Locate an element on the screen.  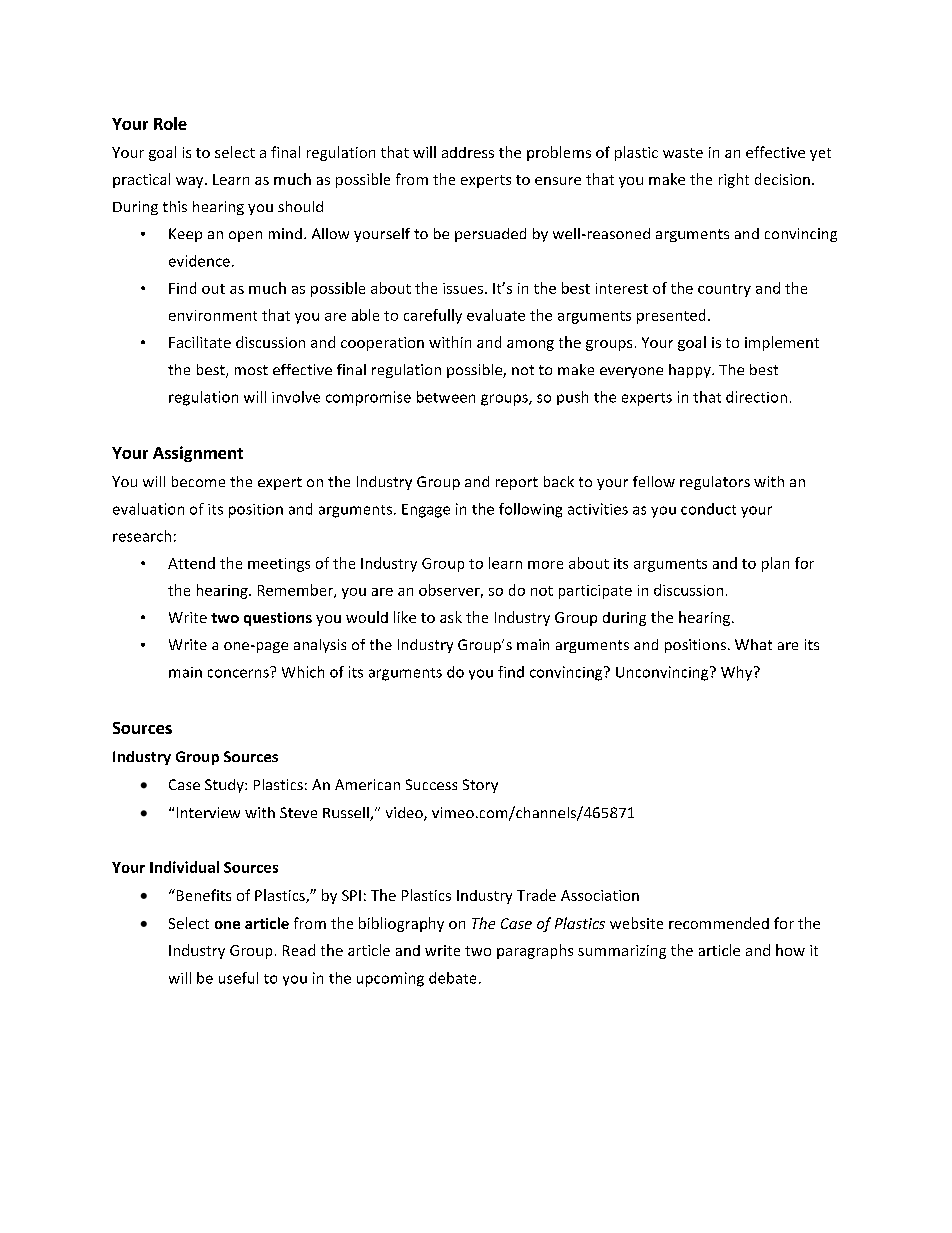
right is located at coordinates (734, 180).
